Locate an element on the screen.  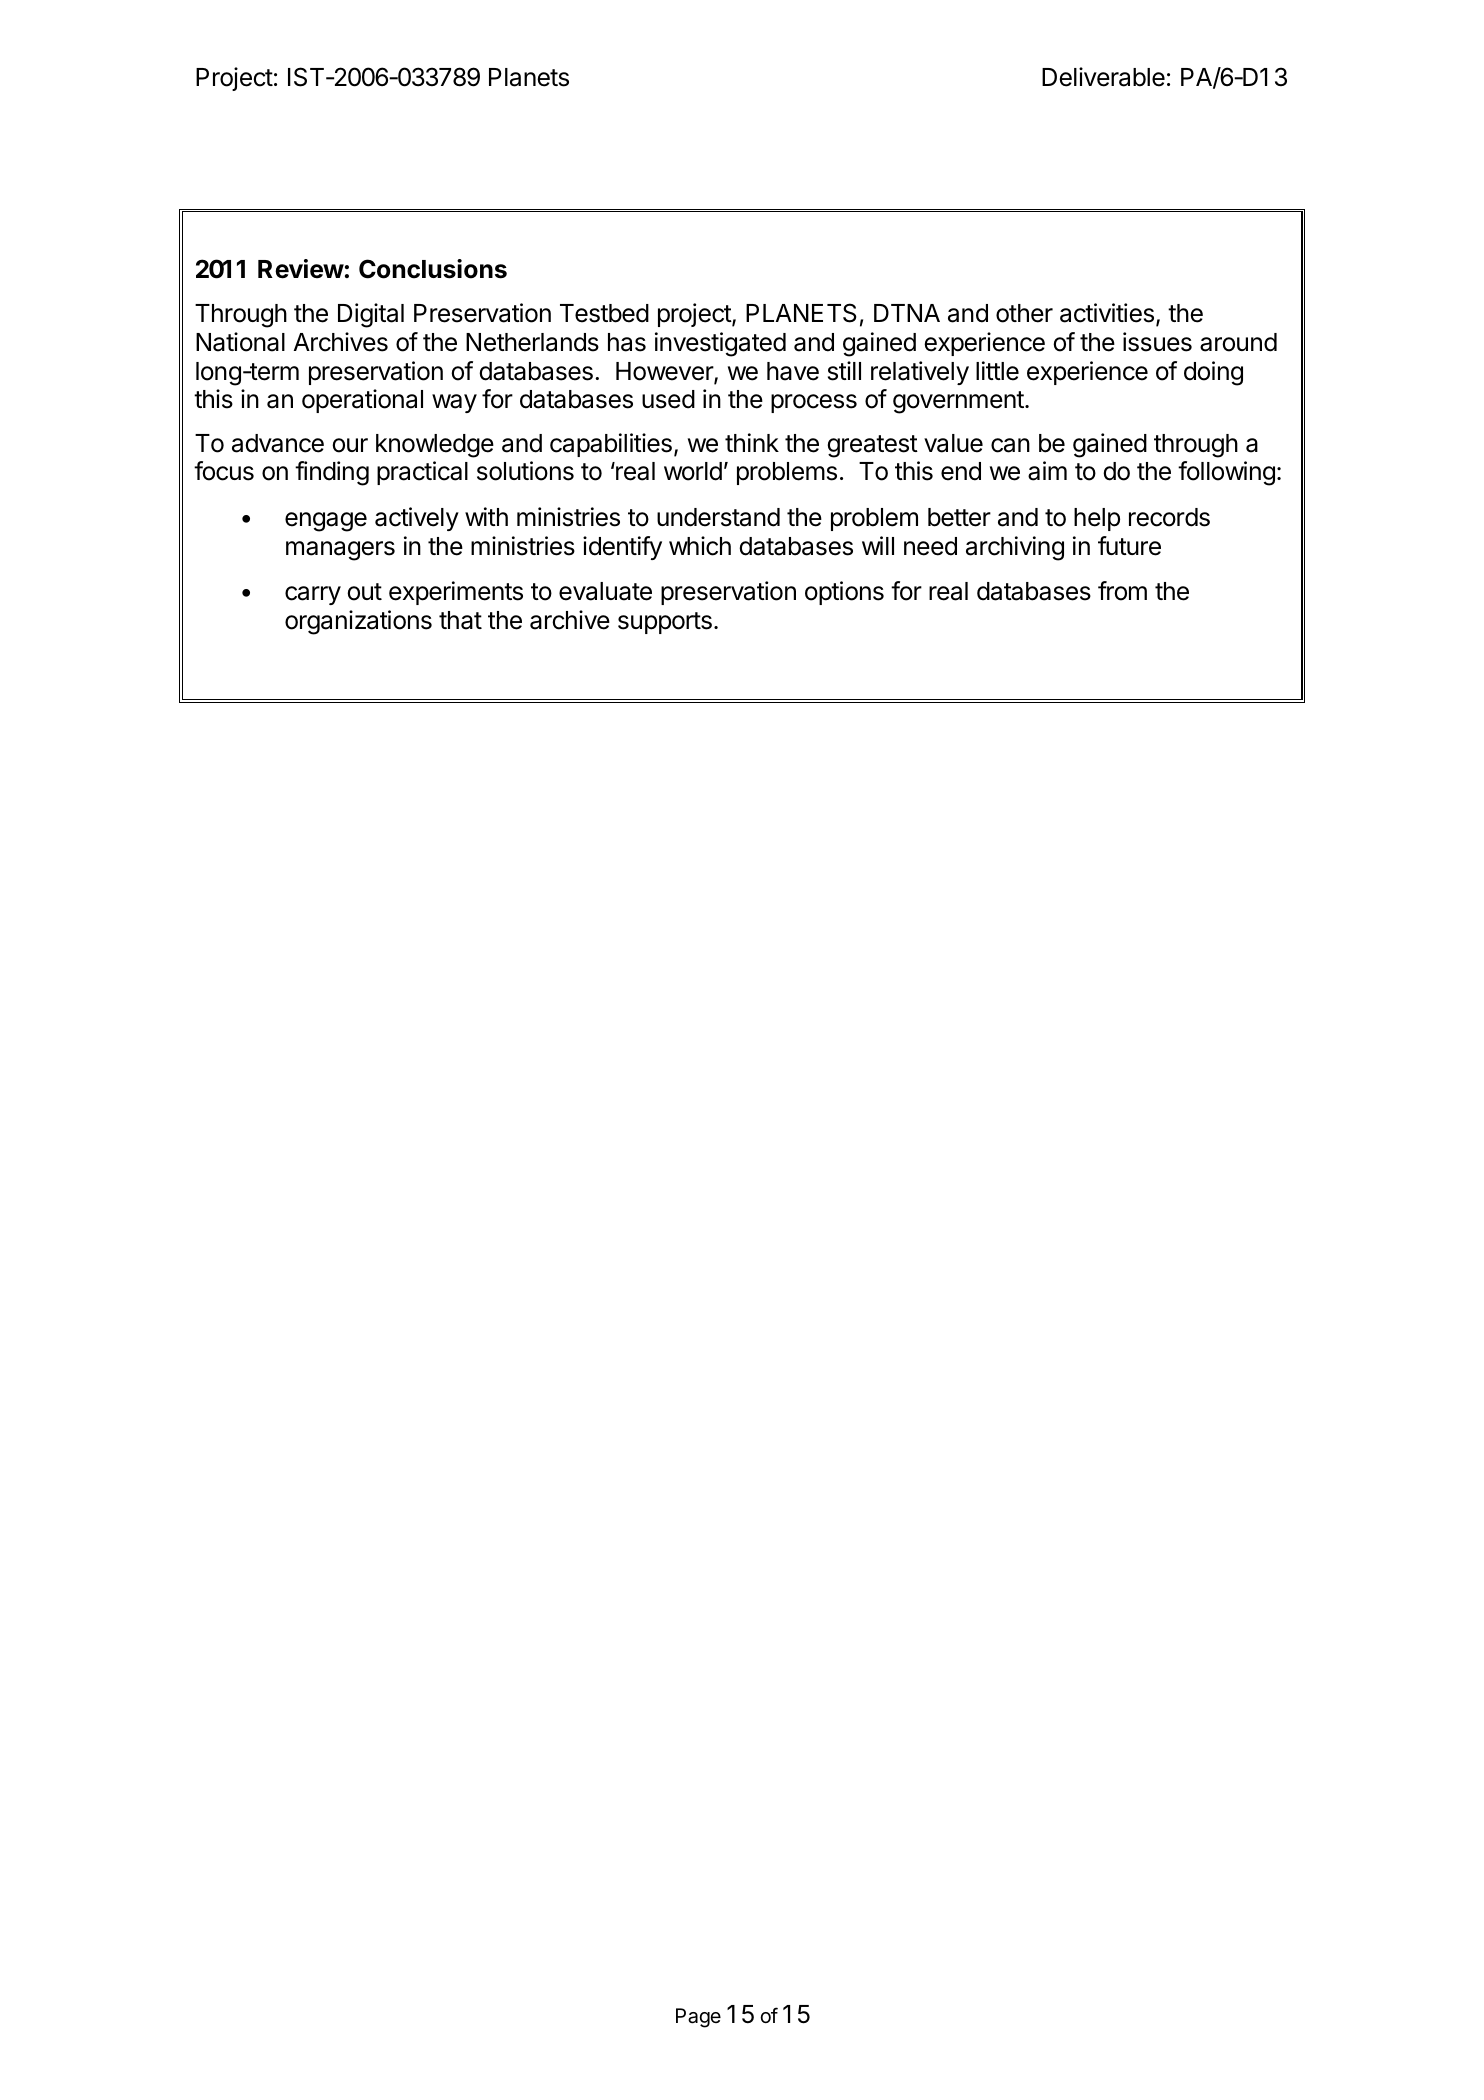
investigated is located at coordinates (720, 344).
